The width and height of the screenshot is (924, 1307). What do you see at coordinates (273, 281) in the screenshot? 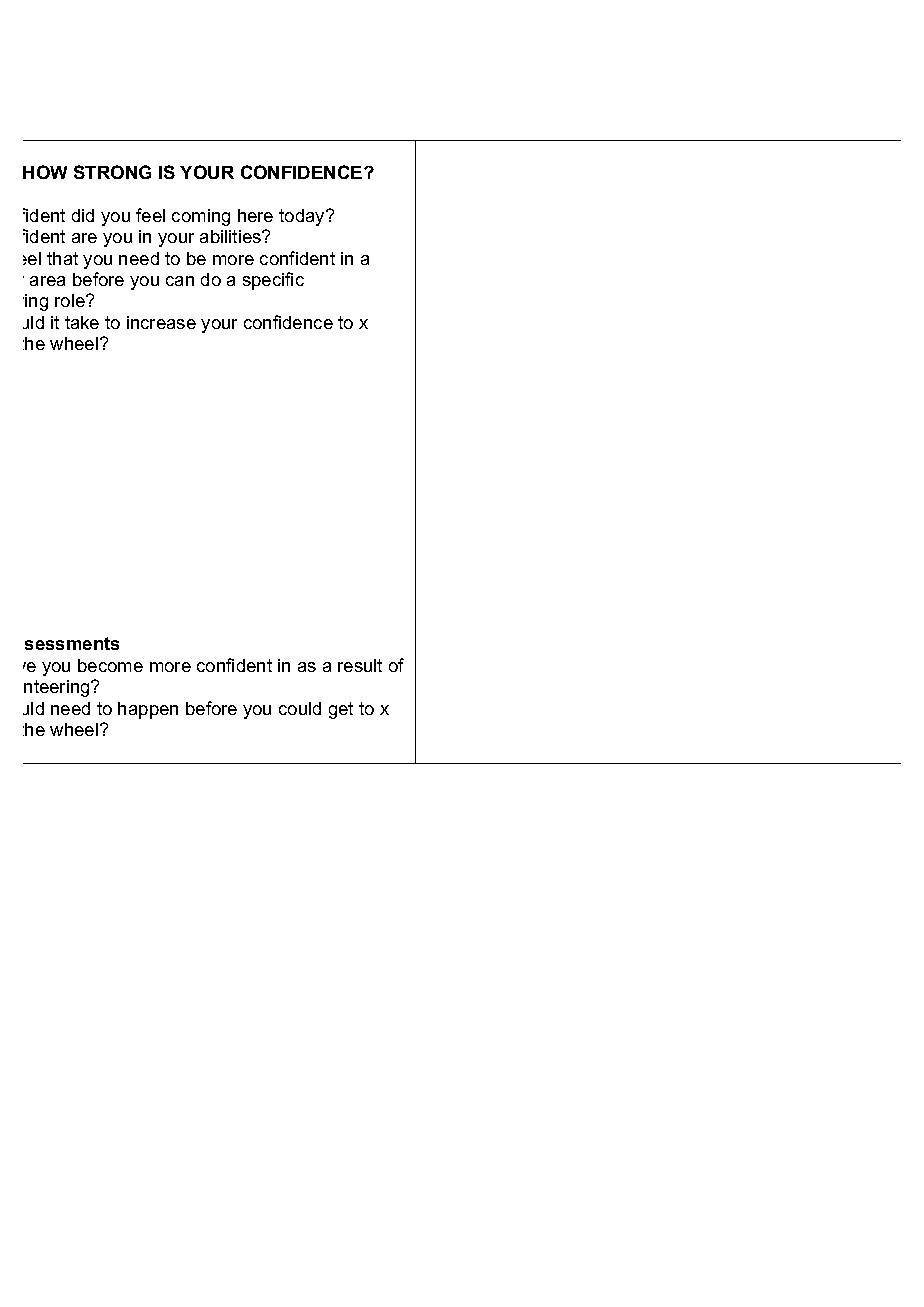
I see `specific` at bounding box center [273, 281].
